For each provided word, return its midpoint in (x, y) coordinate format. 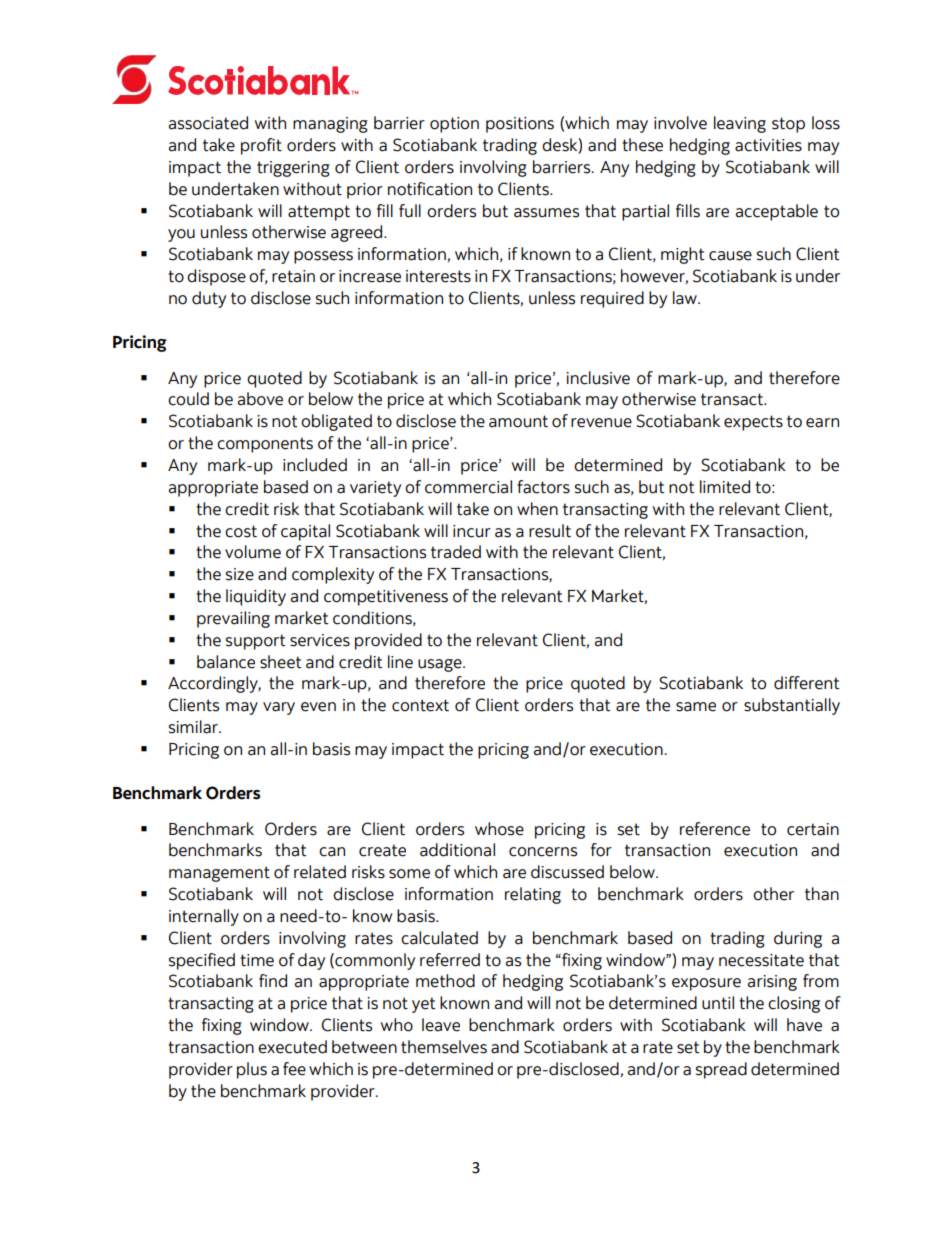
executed (292, 1047)
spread (721, 1070)
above (260, 399)
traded (456, 552)
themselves (444, 1047)
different (807, 683)
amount (518, 421)
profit (261, 146)
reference (715, 829)
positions (520, 125)
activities (768, 145)
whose (499, 829)
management (219, 874)
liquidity (256, 597)
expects (753, 423)
